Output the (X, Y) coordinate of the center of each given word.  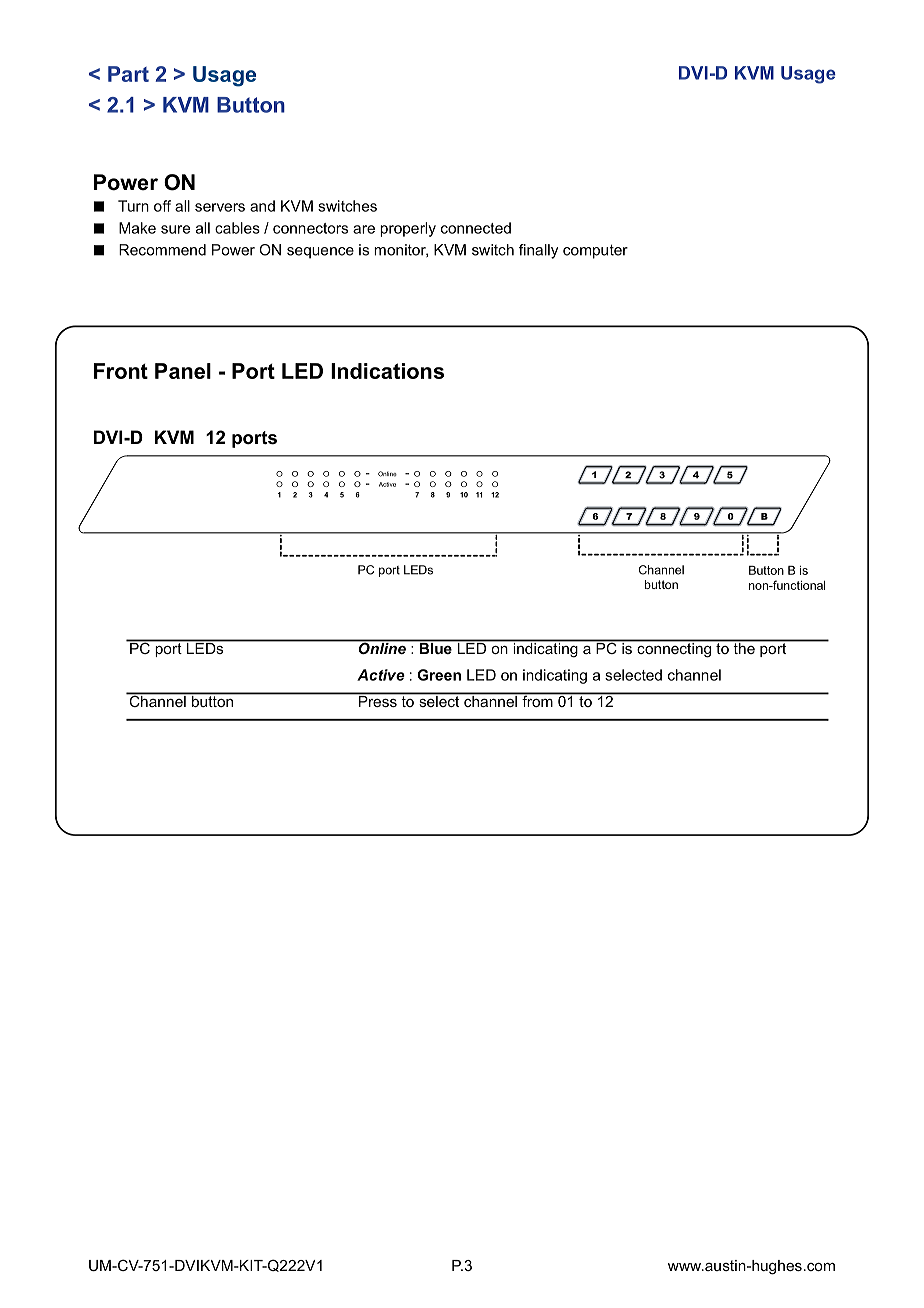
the (744, 647)
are (364, 229)
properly (408, 229)
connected (476, 228)
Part (128, 74)
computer (595, 251)
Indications (387, 371)
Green (439, 675)
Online (382, 647)
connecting (674, 649)
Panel (183, 371)
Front (121, 371)
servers (220, 207)
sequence (320, 253)
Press (377, 700)
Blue (435, 647)
